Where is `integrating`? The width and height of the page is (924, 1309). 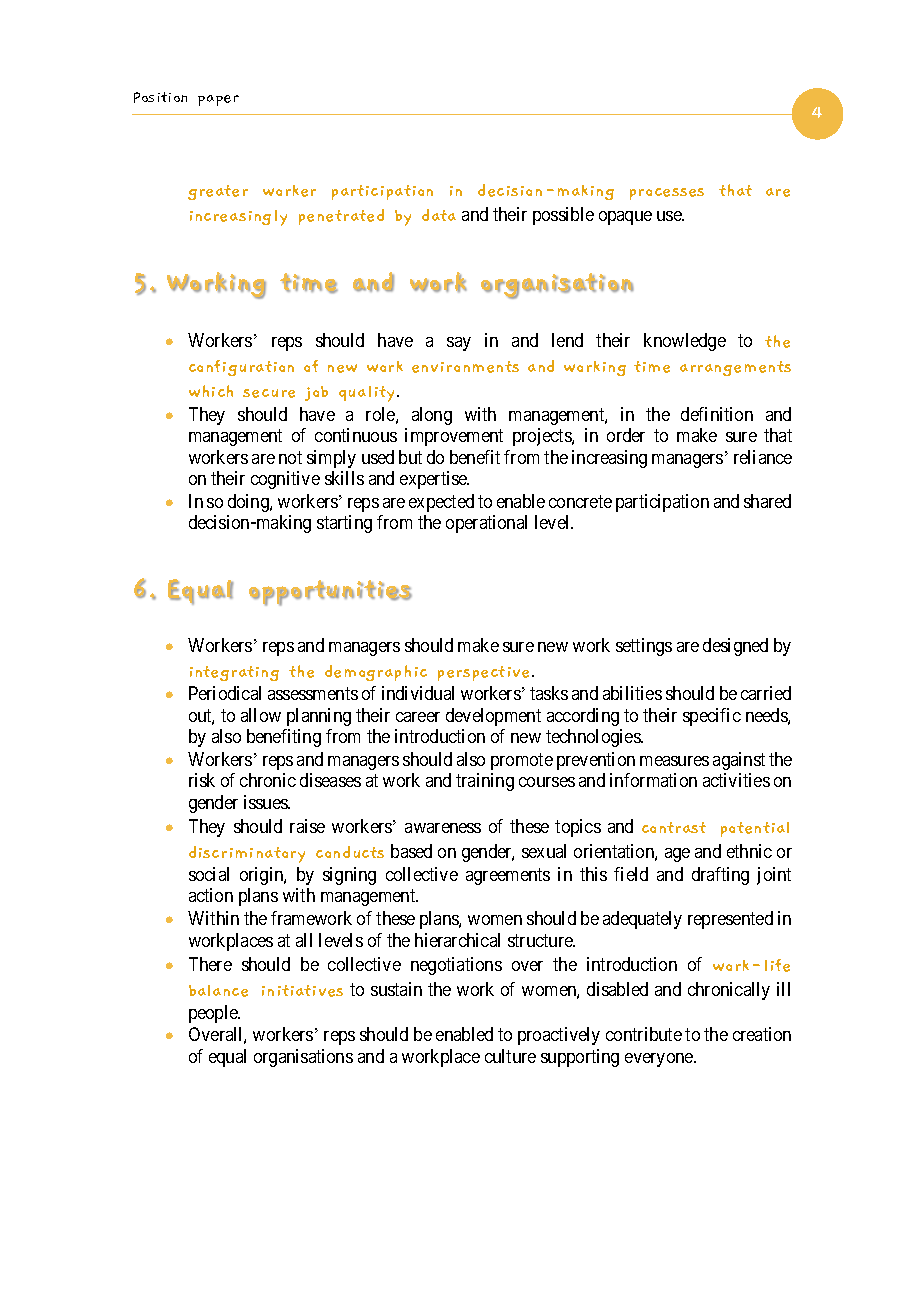 integrating is located at coordinates (234, 673).
